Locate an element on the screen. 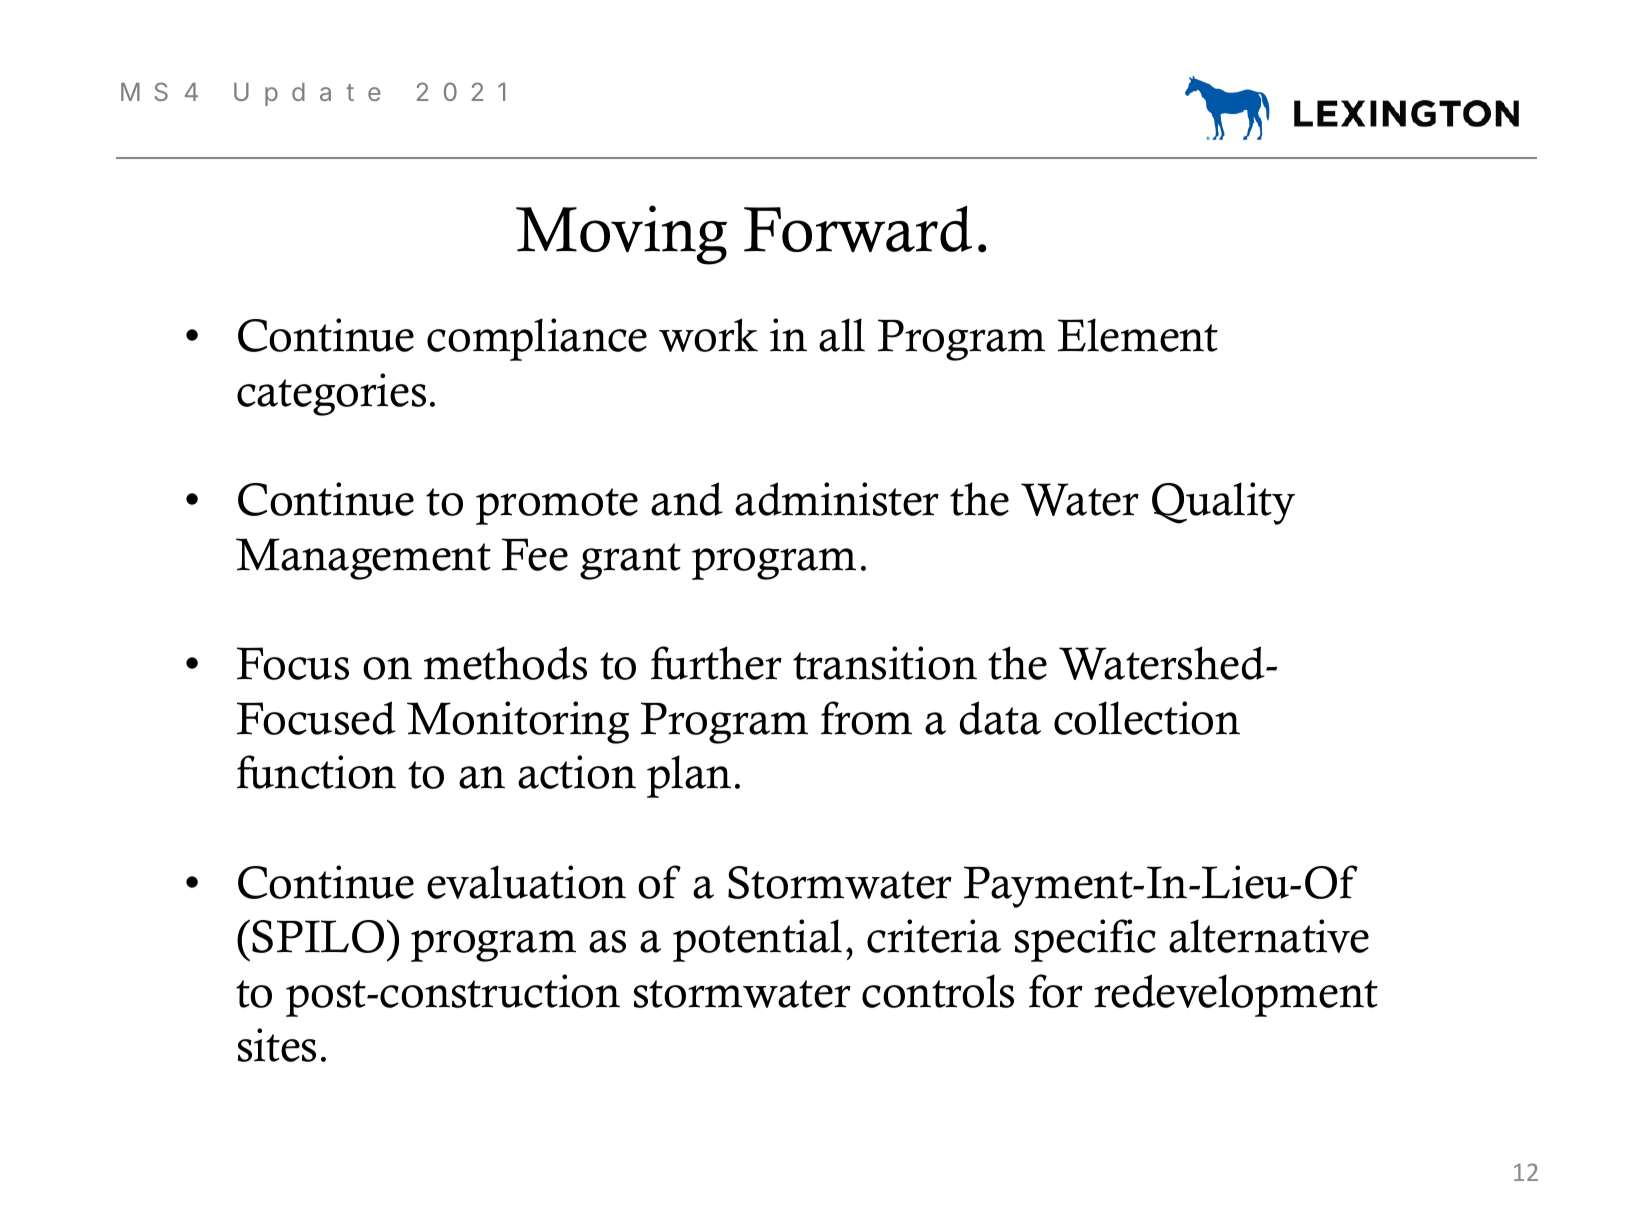 The height and width of the screenshot is (1229, 1638). function is located at coordinates (316, 772).
